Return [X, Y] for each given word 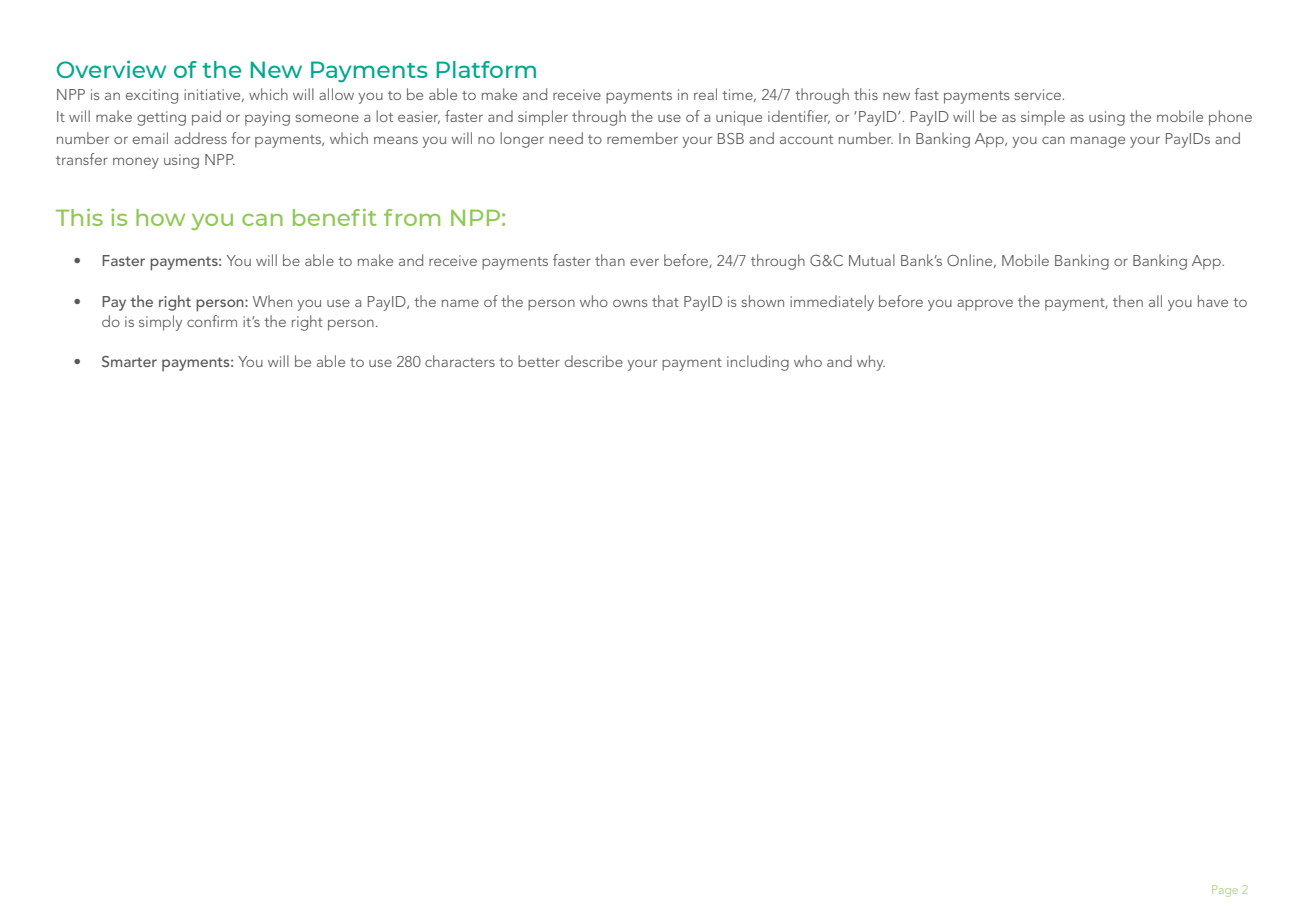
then [1128, 301]
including [758, 363]
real [705, 94]
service [1038, 94]
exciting [152, 96]
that [665, 301]
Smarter [129, 361]
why [871, 363]
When [272, 301]
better [539, 361]
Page [1225, 891]
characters [460, 361]
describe [594, 361]
